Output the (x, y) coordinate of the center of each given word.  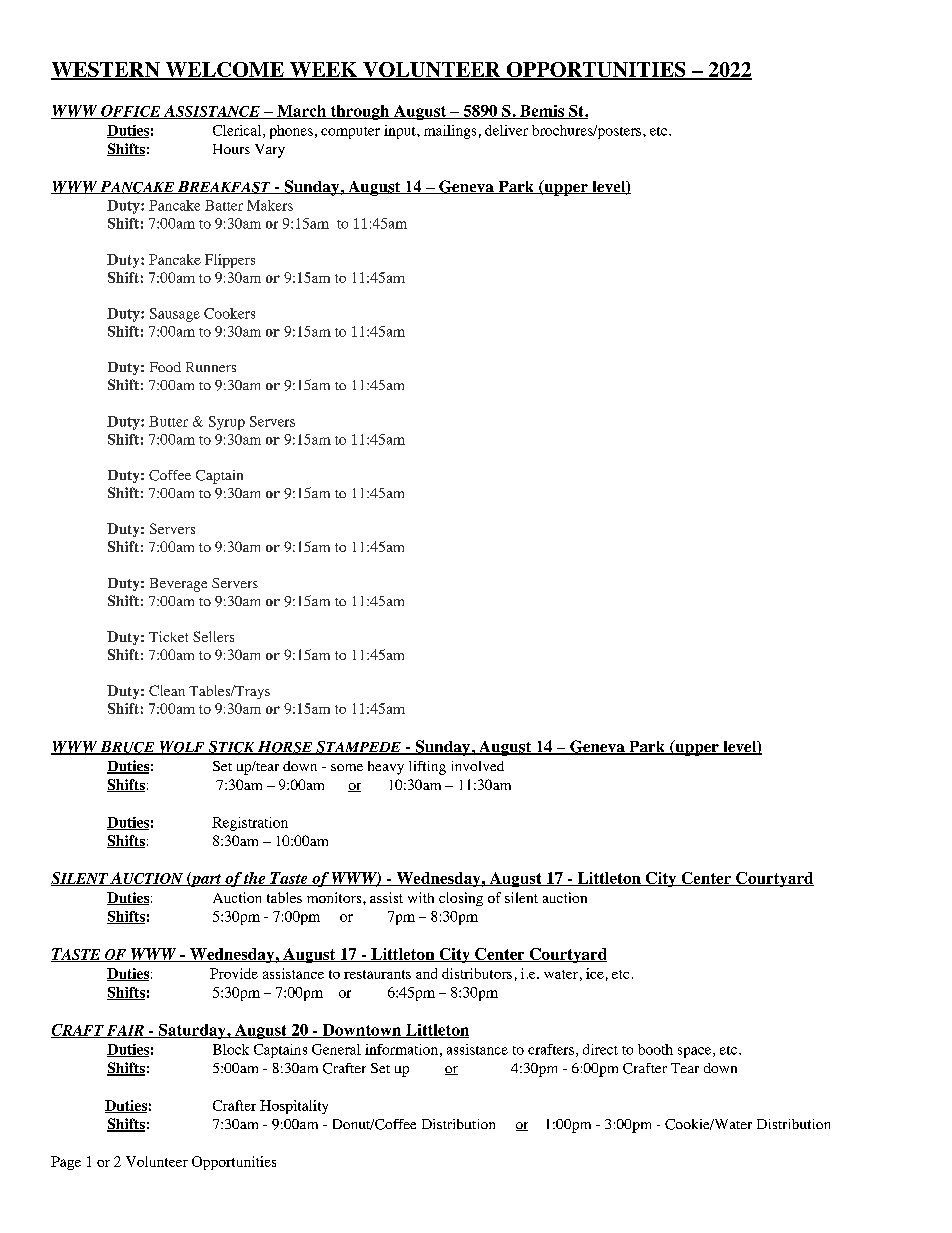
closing (461, 899)
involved (478, 766)
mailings (450, 132)
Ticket (168, 636)
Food (165, 367)
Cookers (229, 313)
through (360, 112)
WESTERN (106, 71)
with (421, 897)
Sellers (213, 636)
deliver (506, 130)
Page (66, 1163)
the (255, 879)
